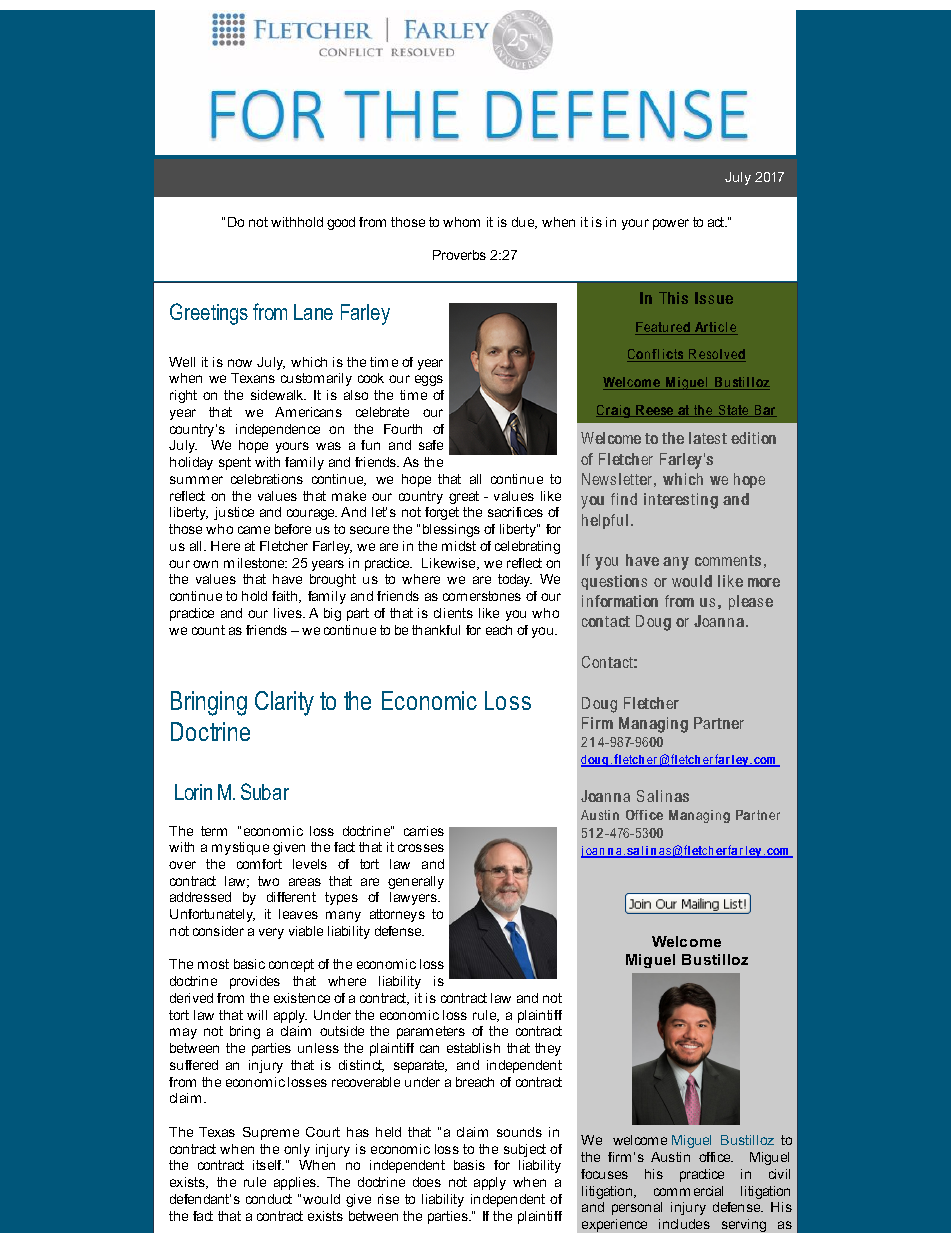 The width and height of the image is (952, 1233). Describe the element at coordinates (461, 222) in the image. I see `whom` at that location.
